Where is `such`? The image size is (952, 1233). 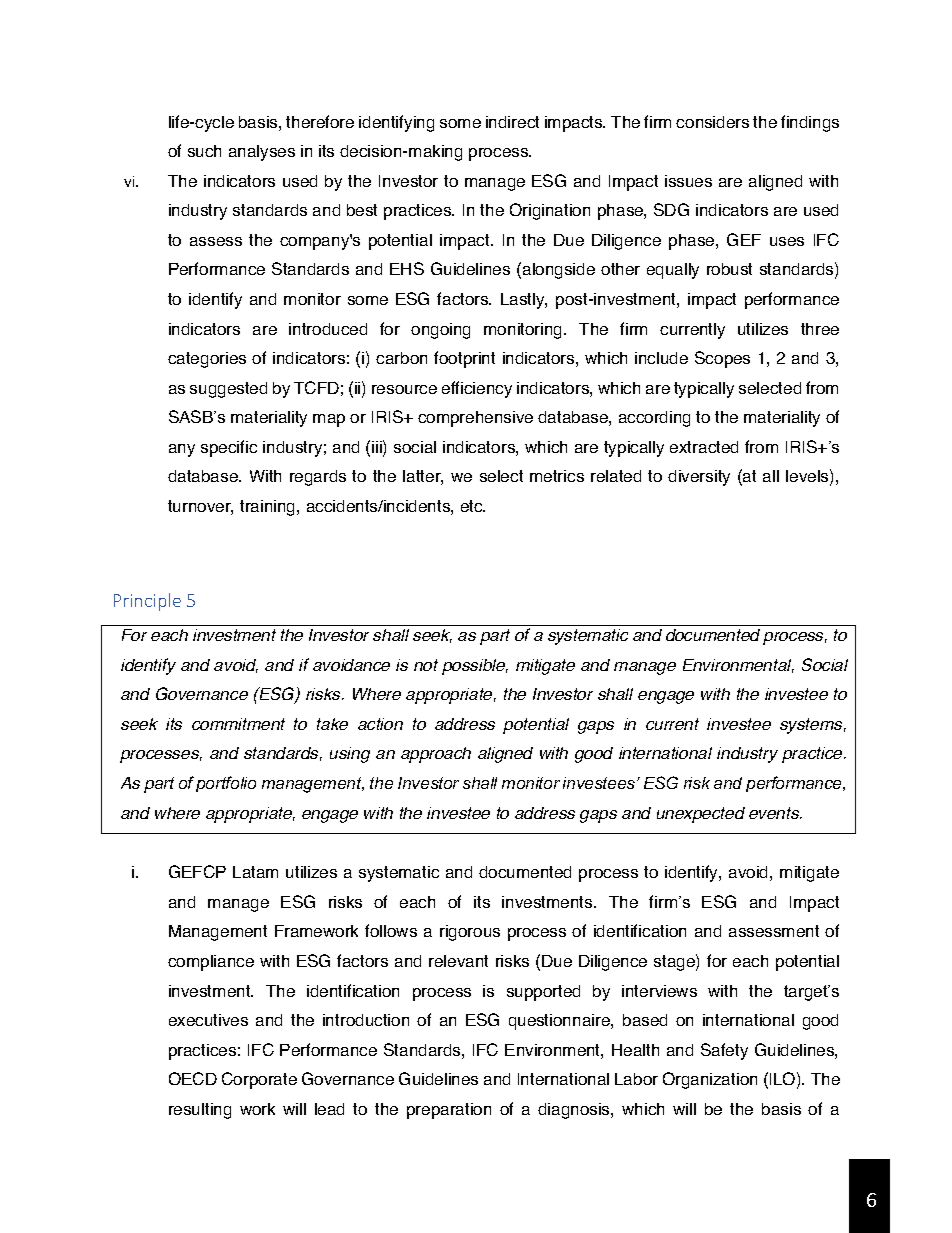 such is located at coordinates (204, 151).
